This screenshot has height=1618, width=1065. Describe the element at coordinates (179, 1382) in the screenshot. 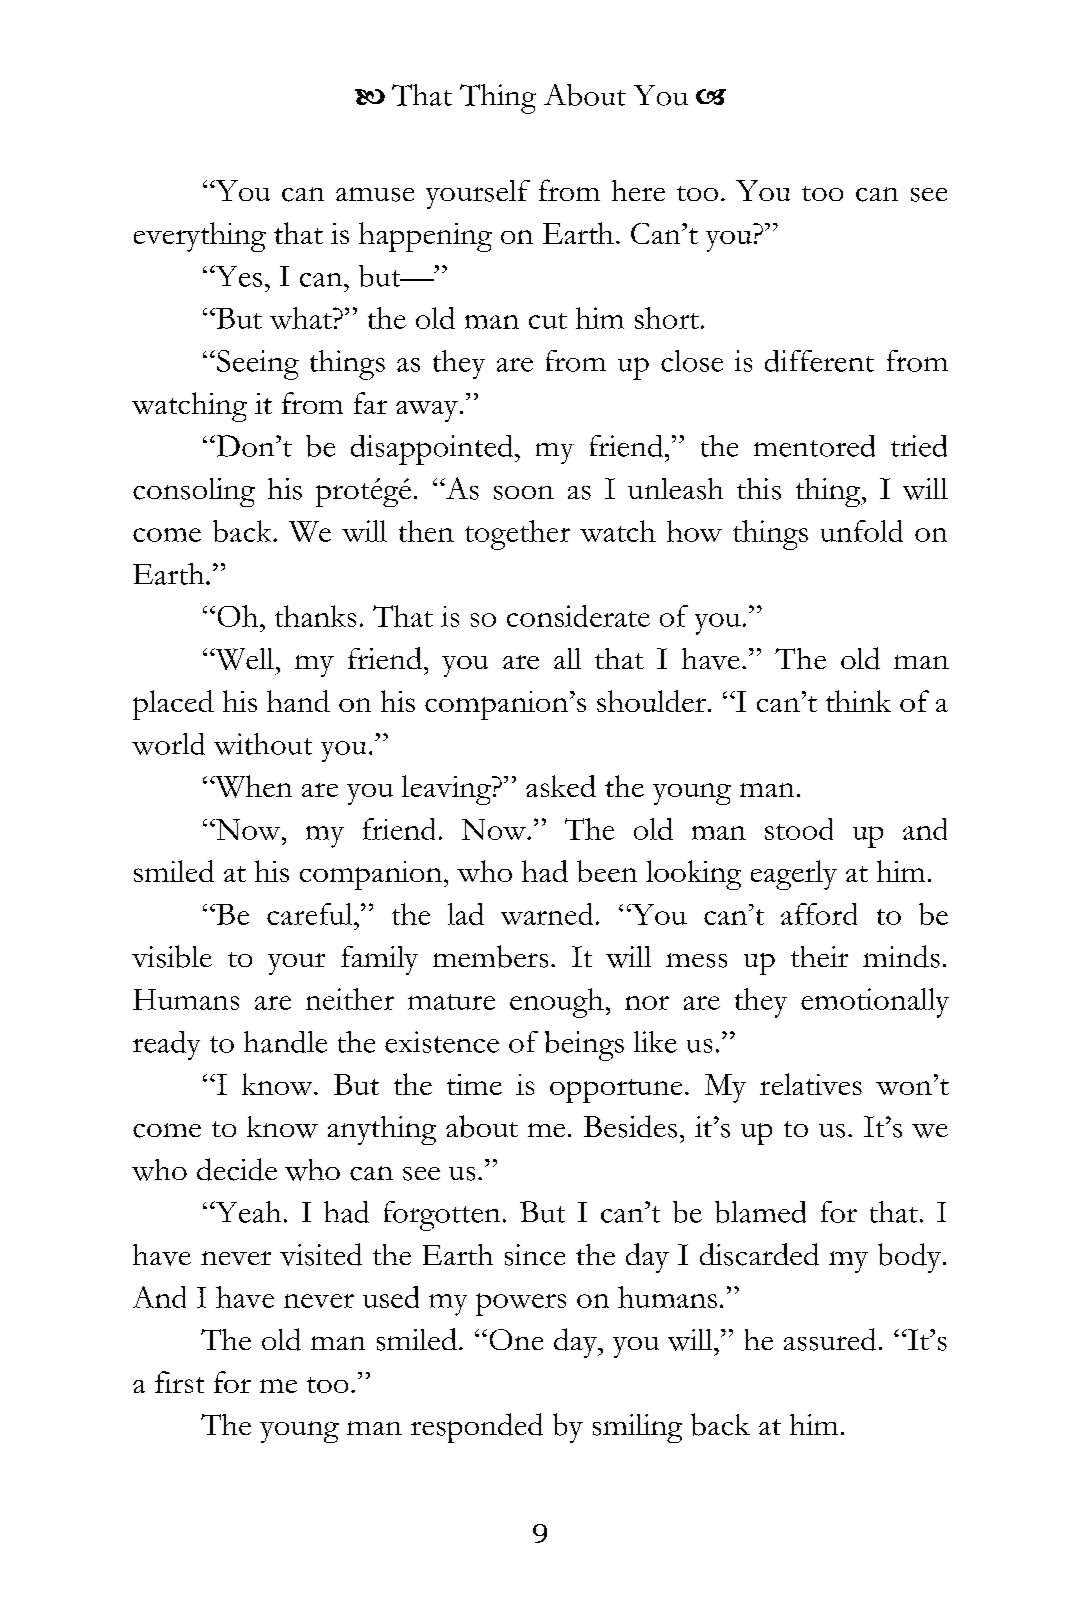

I see `first` at that location.
